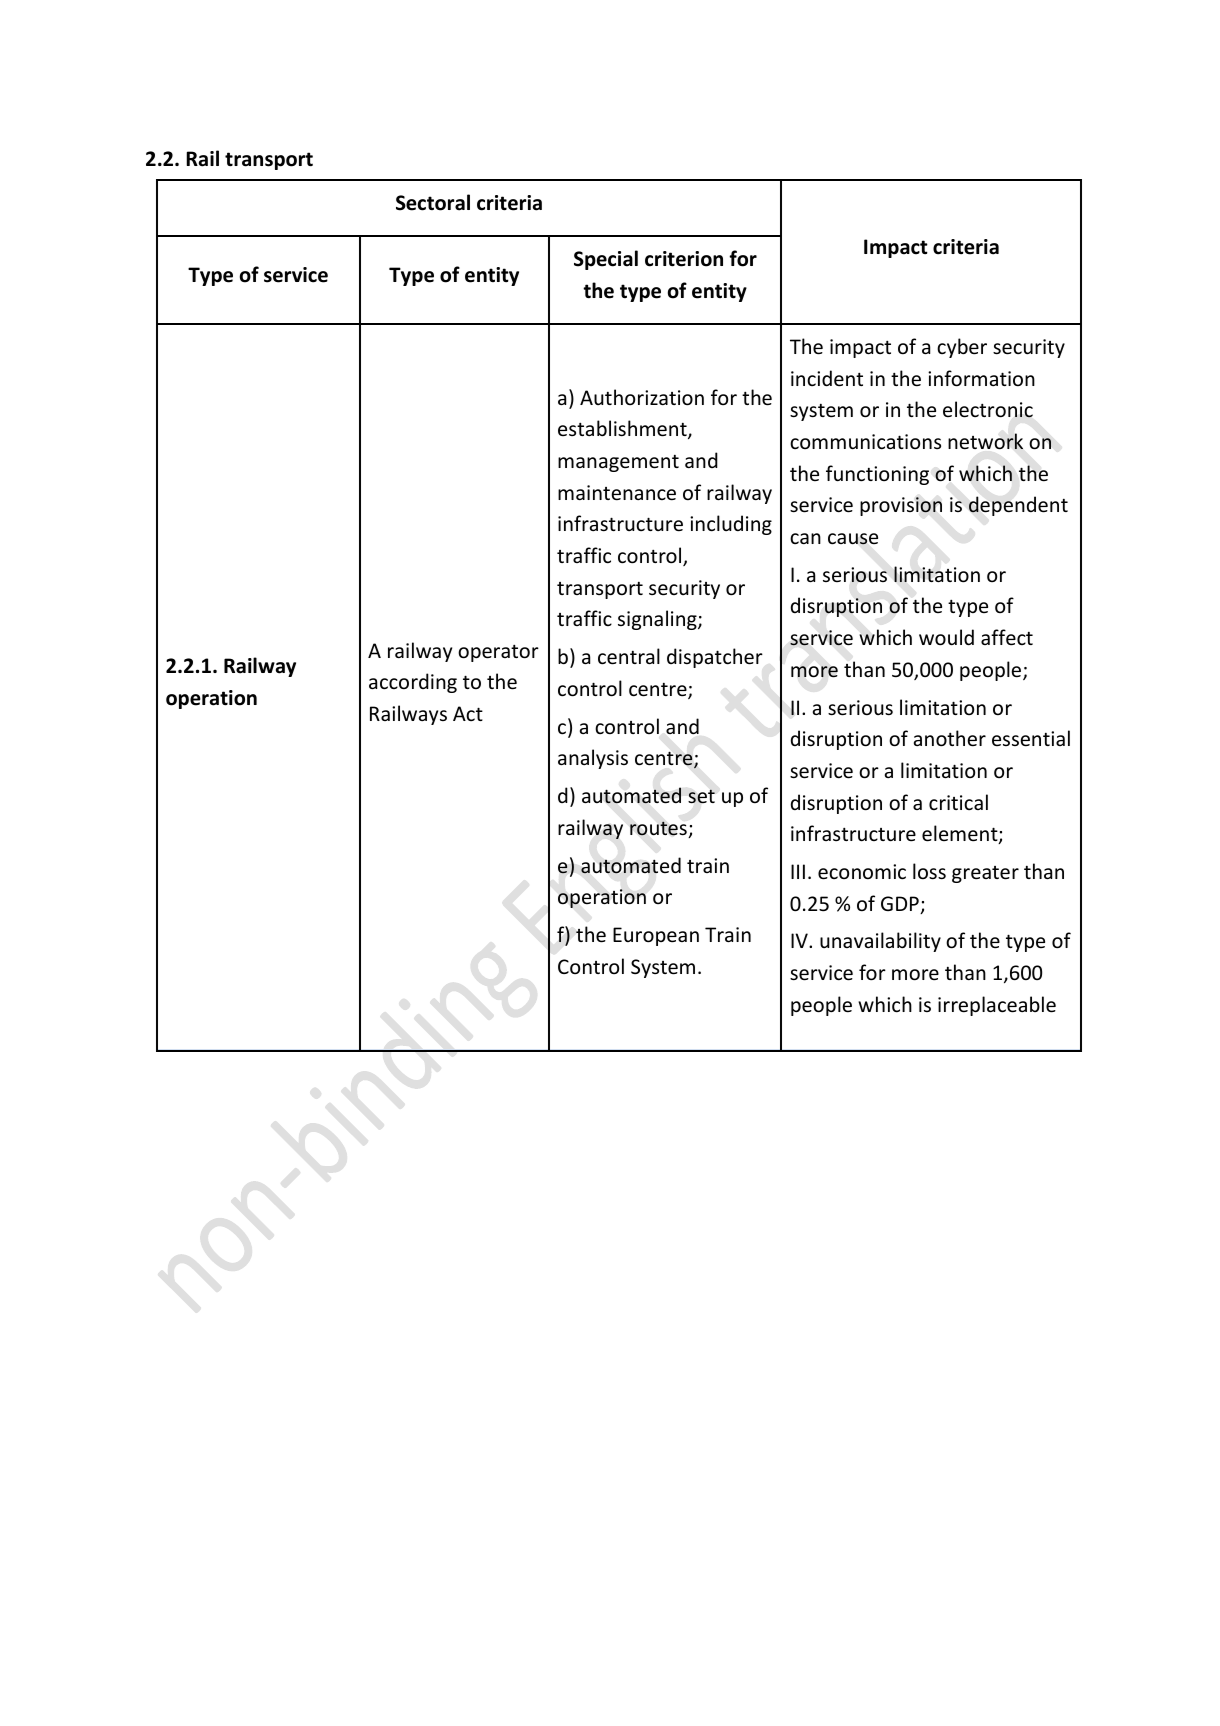 The width and height of the screenshot is (1220, 1726). What do you see at coordinates (946, 637) in the screenshot?
I see `would` at bounding box center [946, 637].
